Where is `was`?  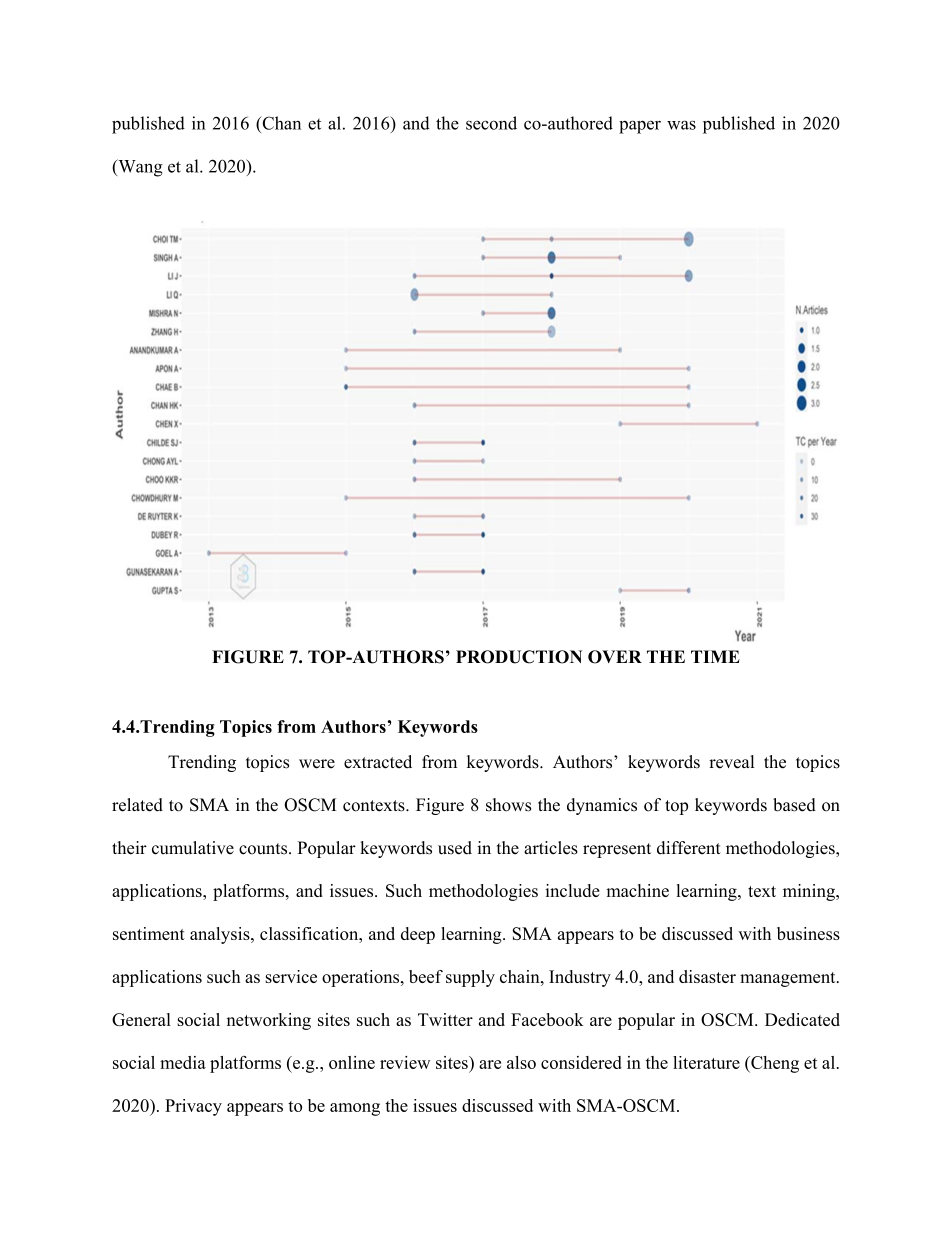
was is located at coordinates (681, 125).
